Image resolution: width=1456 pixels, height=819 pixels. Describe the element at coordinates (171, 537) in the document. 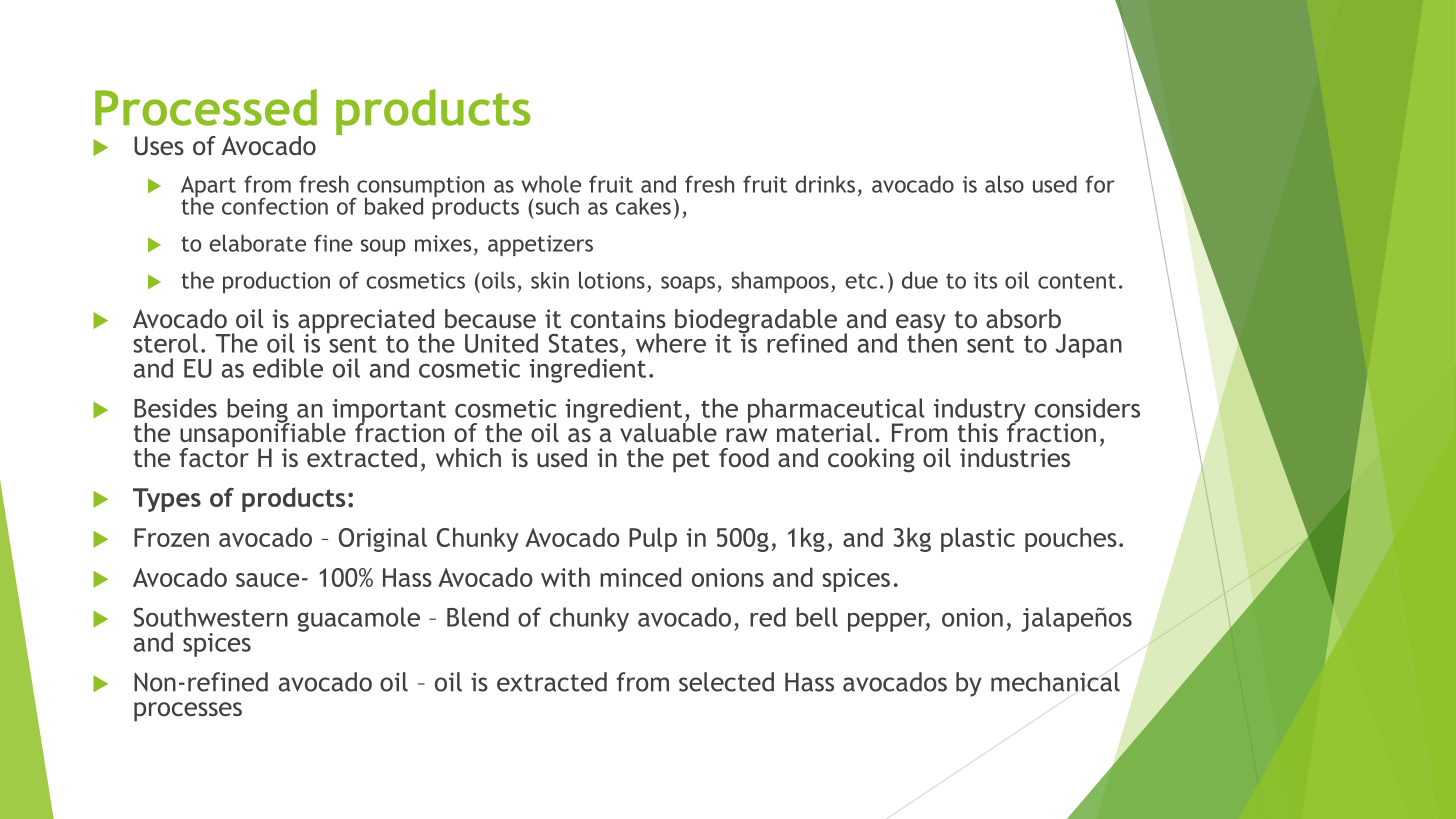

I see `Frozen` at that location.
